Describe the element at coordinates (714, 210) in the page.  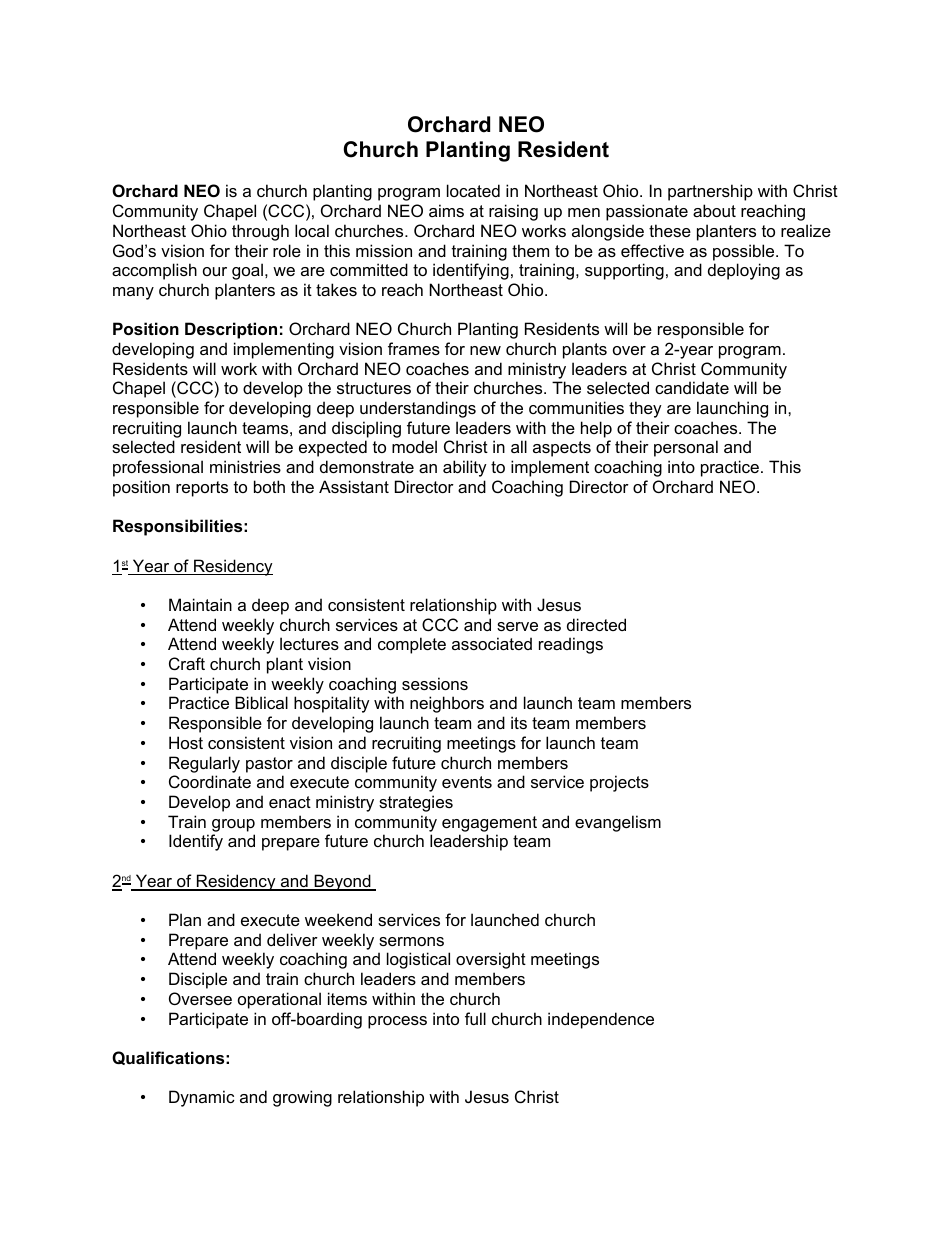
I see `about` at that location.
